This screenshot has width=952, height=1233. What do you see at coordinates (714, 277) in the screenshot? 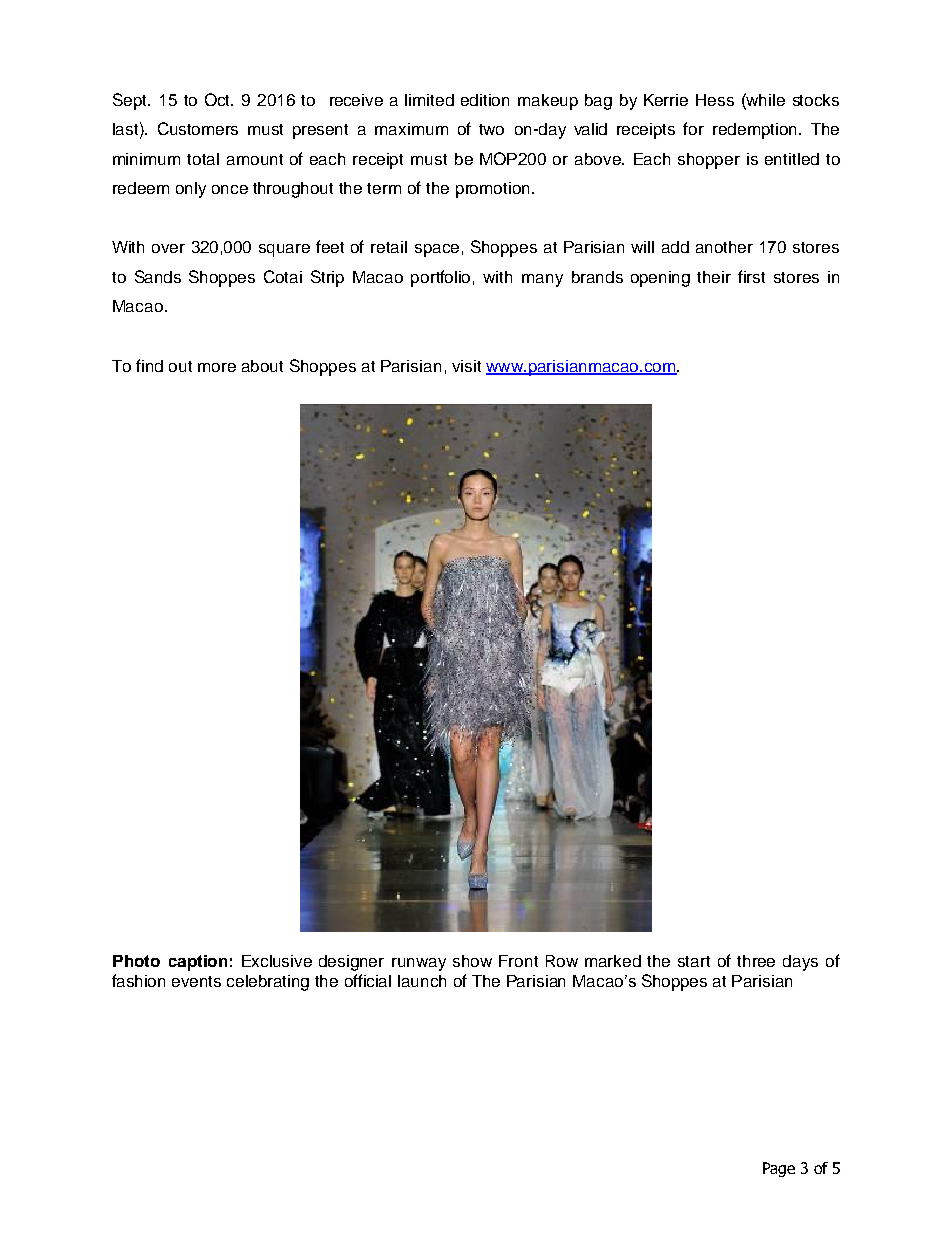
I see `their` at bounding box center [714, 277].
